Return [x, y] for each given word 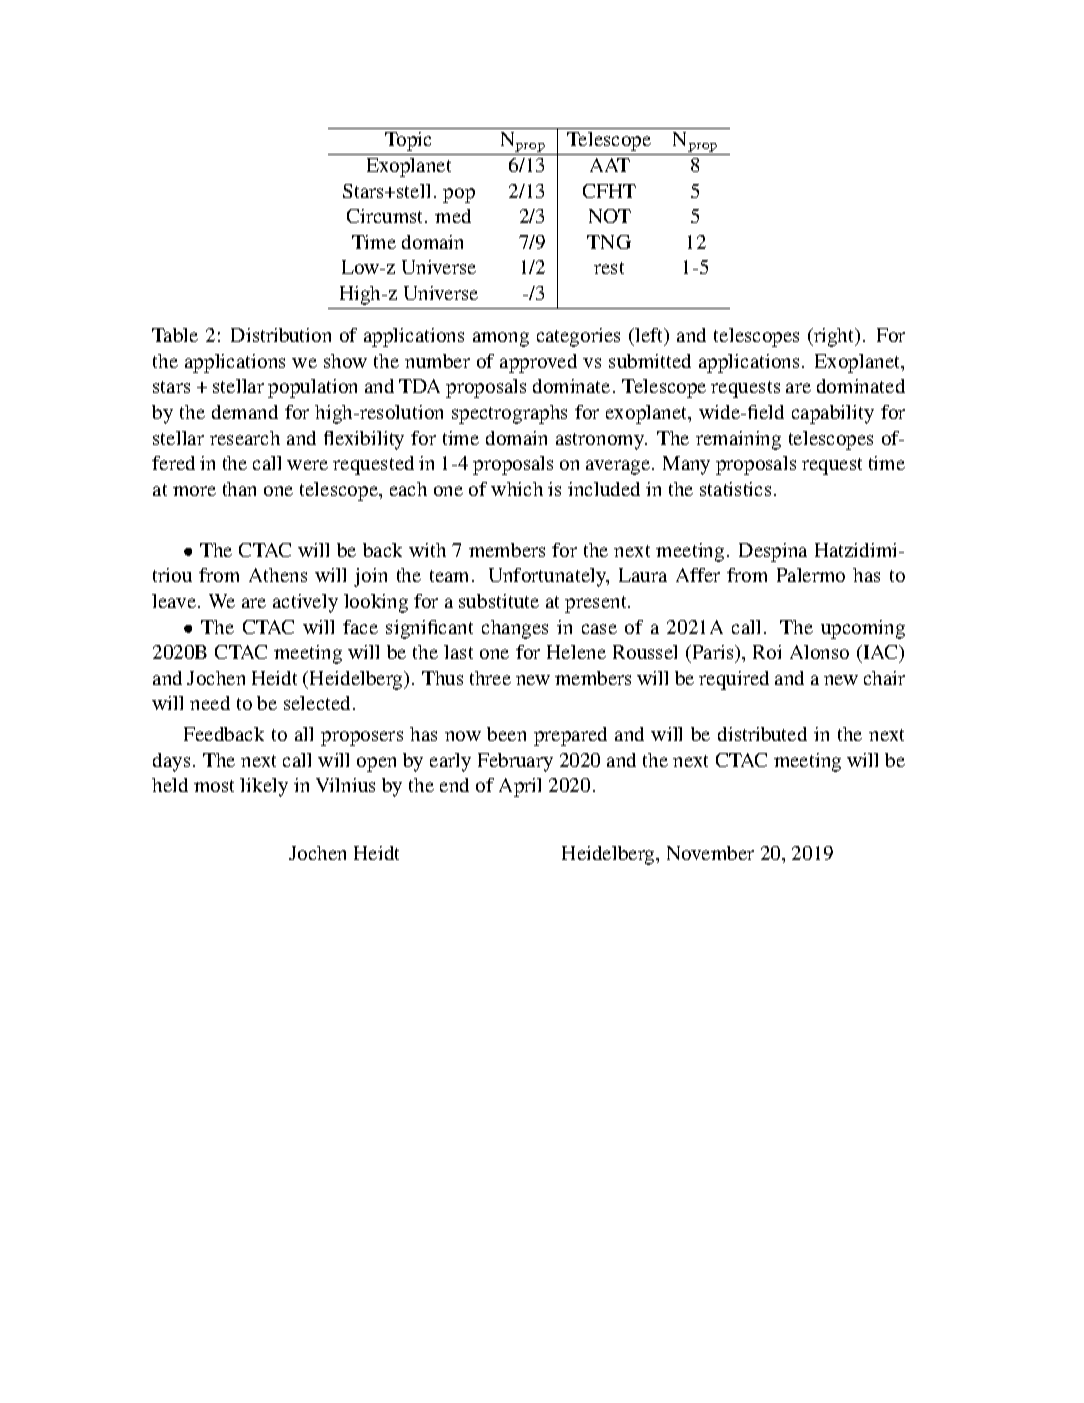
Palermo [811, 575]
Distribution [281, 335]
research [245, 438]
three [490, 678]
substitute [499, 601]
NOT [610, 216]
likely [264, 787]
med [453, 216]
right [834, 337]
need [210, 703]
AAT [610, 165]
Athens [278, 575]
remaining [738, 440]
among [501, 339]
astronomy [601, 441]
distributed [762, 734]
